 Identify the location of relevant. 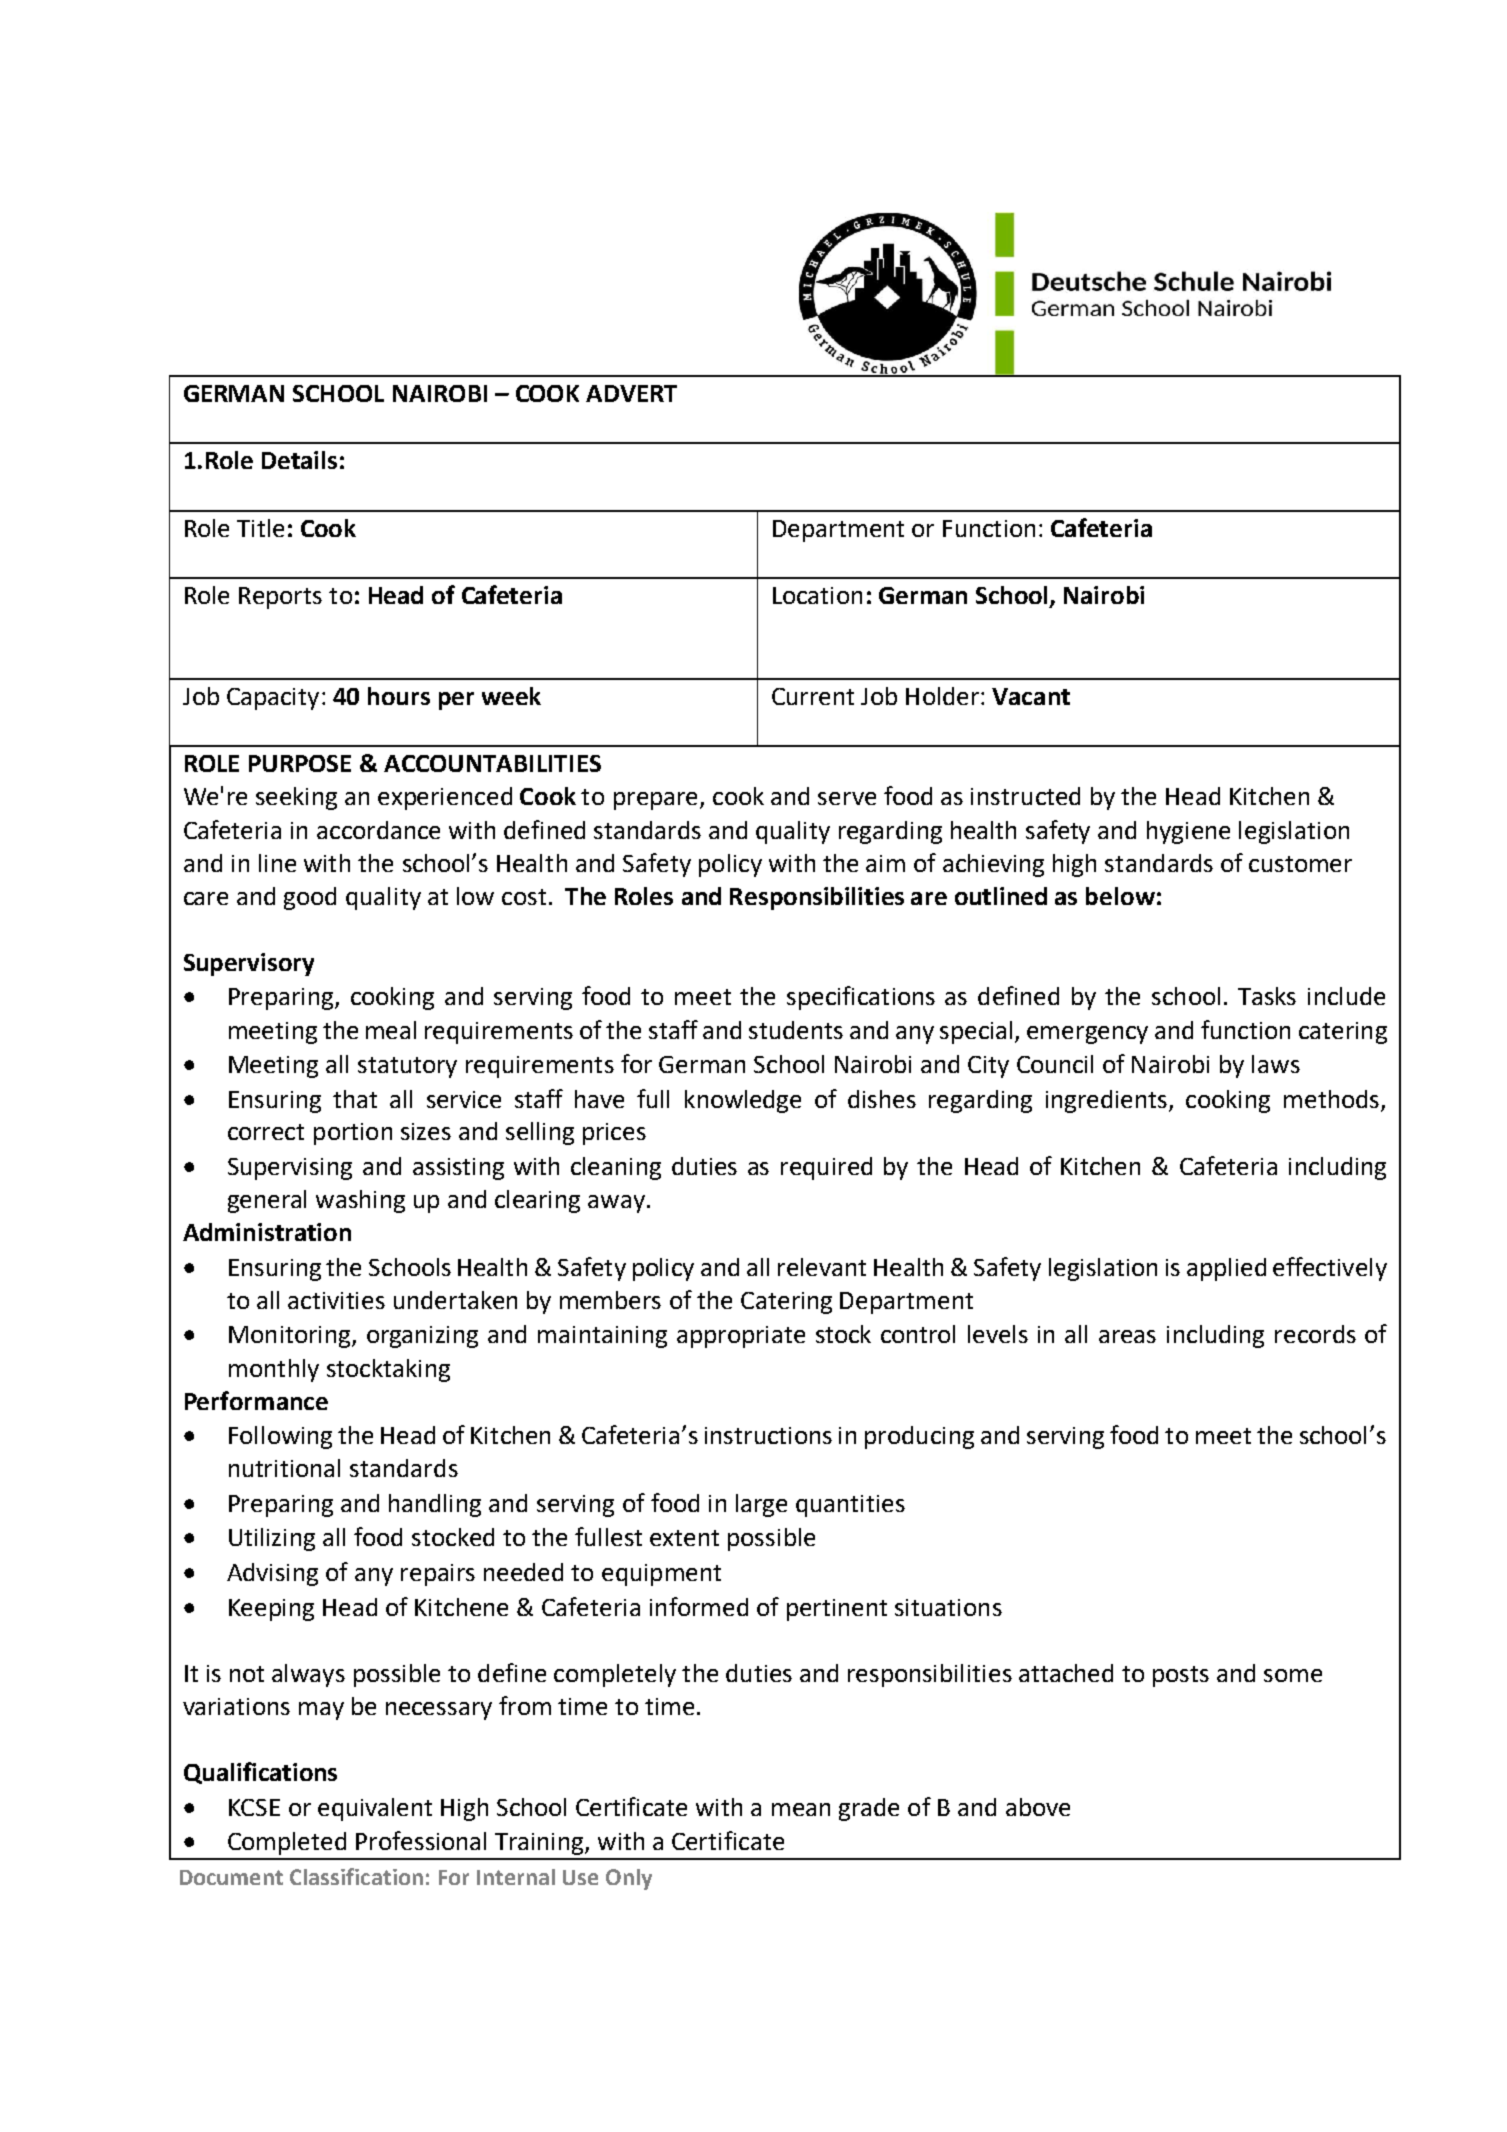
(822, 1267).
